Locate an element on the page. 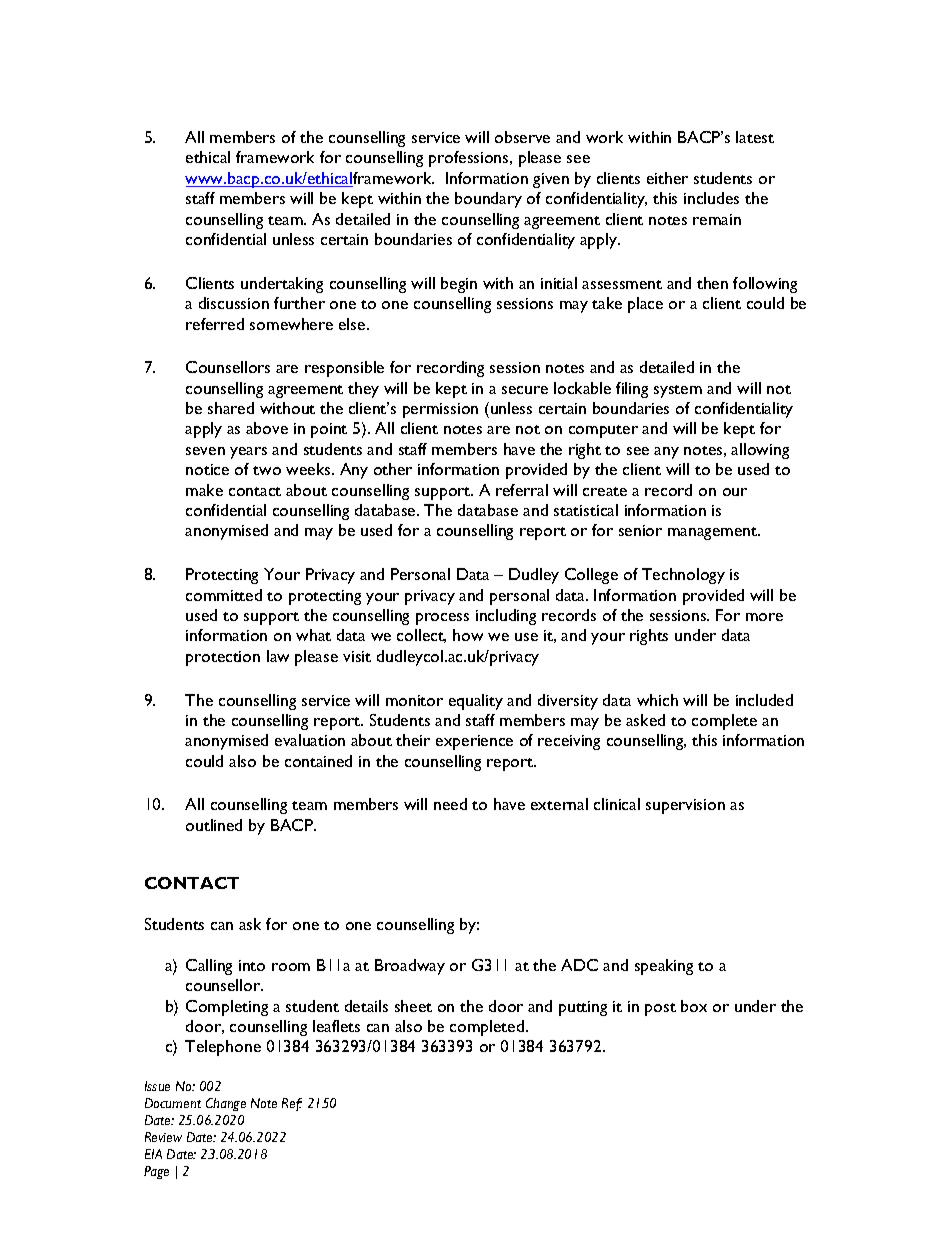 Image resolution: width=952 pixels, height=1233 pixels. outlined is located at coordinates (214, 825).
